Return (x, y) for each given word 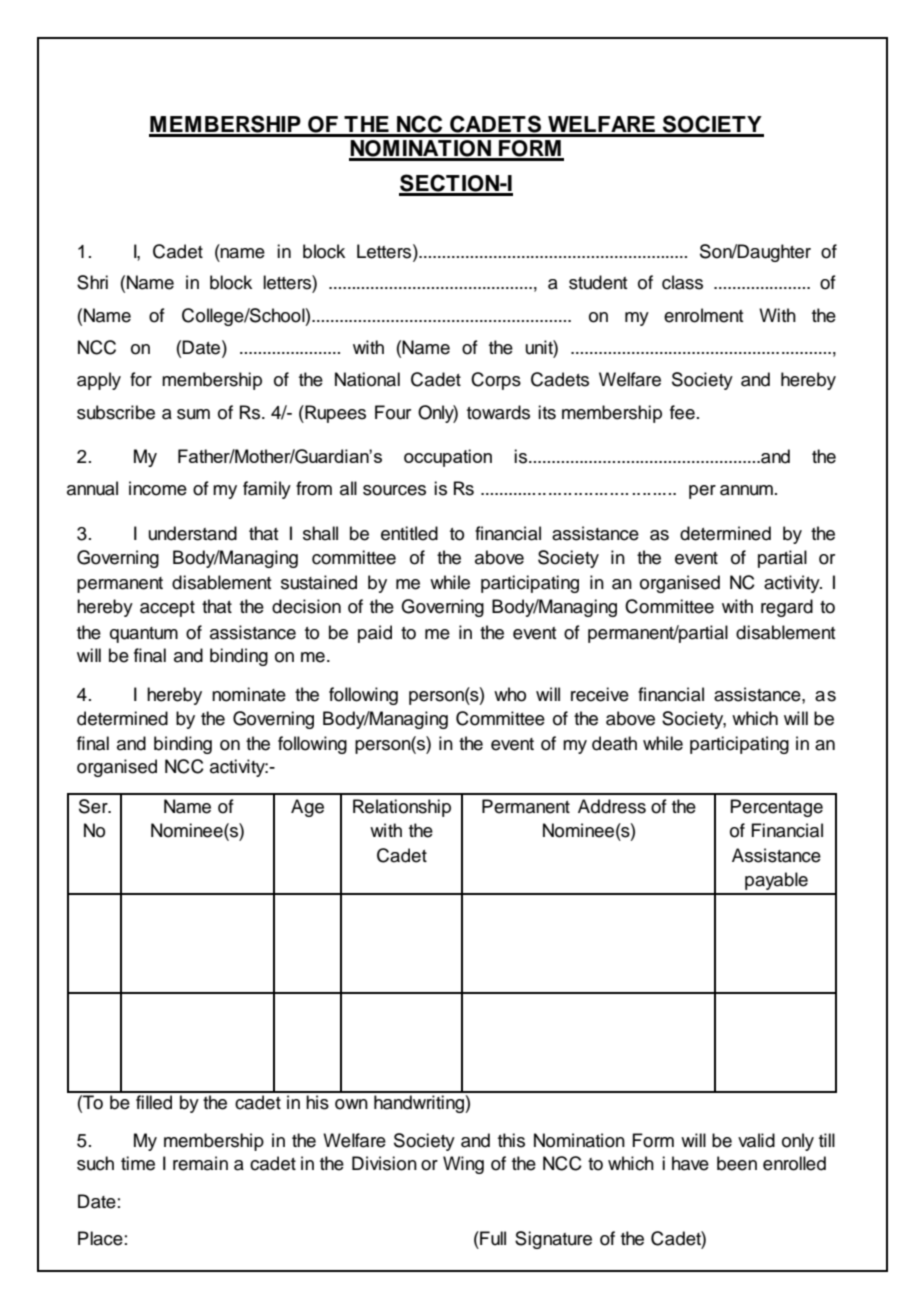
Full (492, 1238)
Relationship (402, 808)
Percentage (776, 808)
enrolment (703, 315)
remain (200, 1163)
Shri (92, 282)
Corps (496, 381)
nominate (249, 694)
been (737, 1163)
